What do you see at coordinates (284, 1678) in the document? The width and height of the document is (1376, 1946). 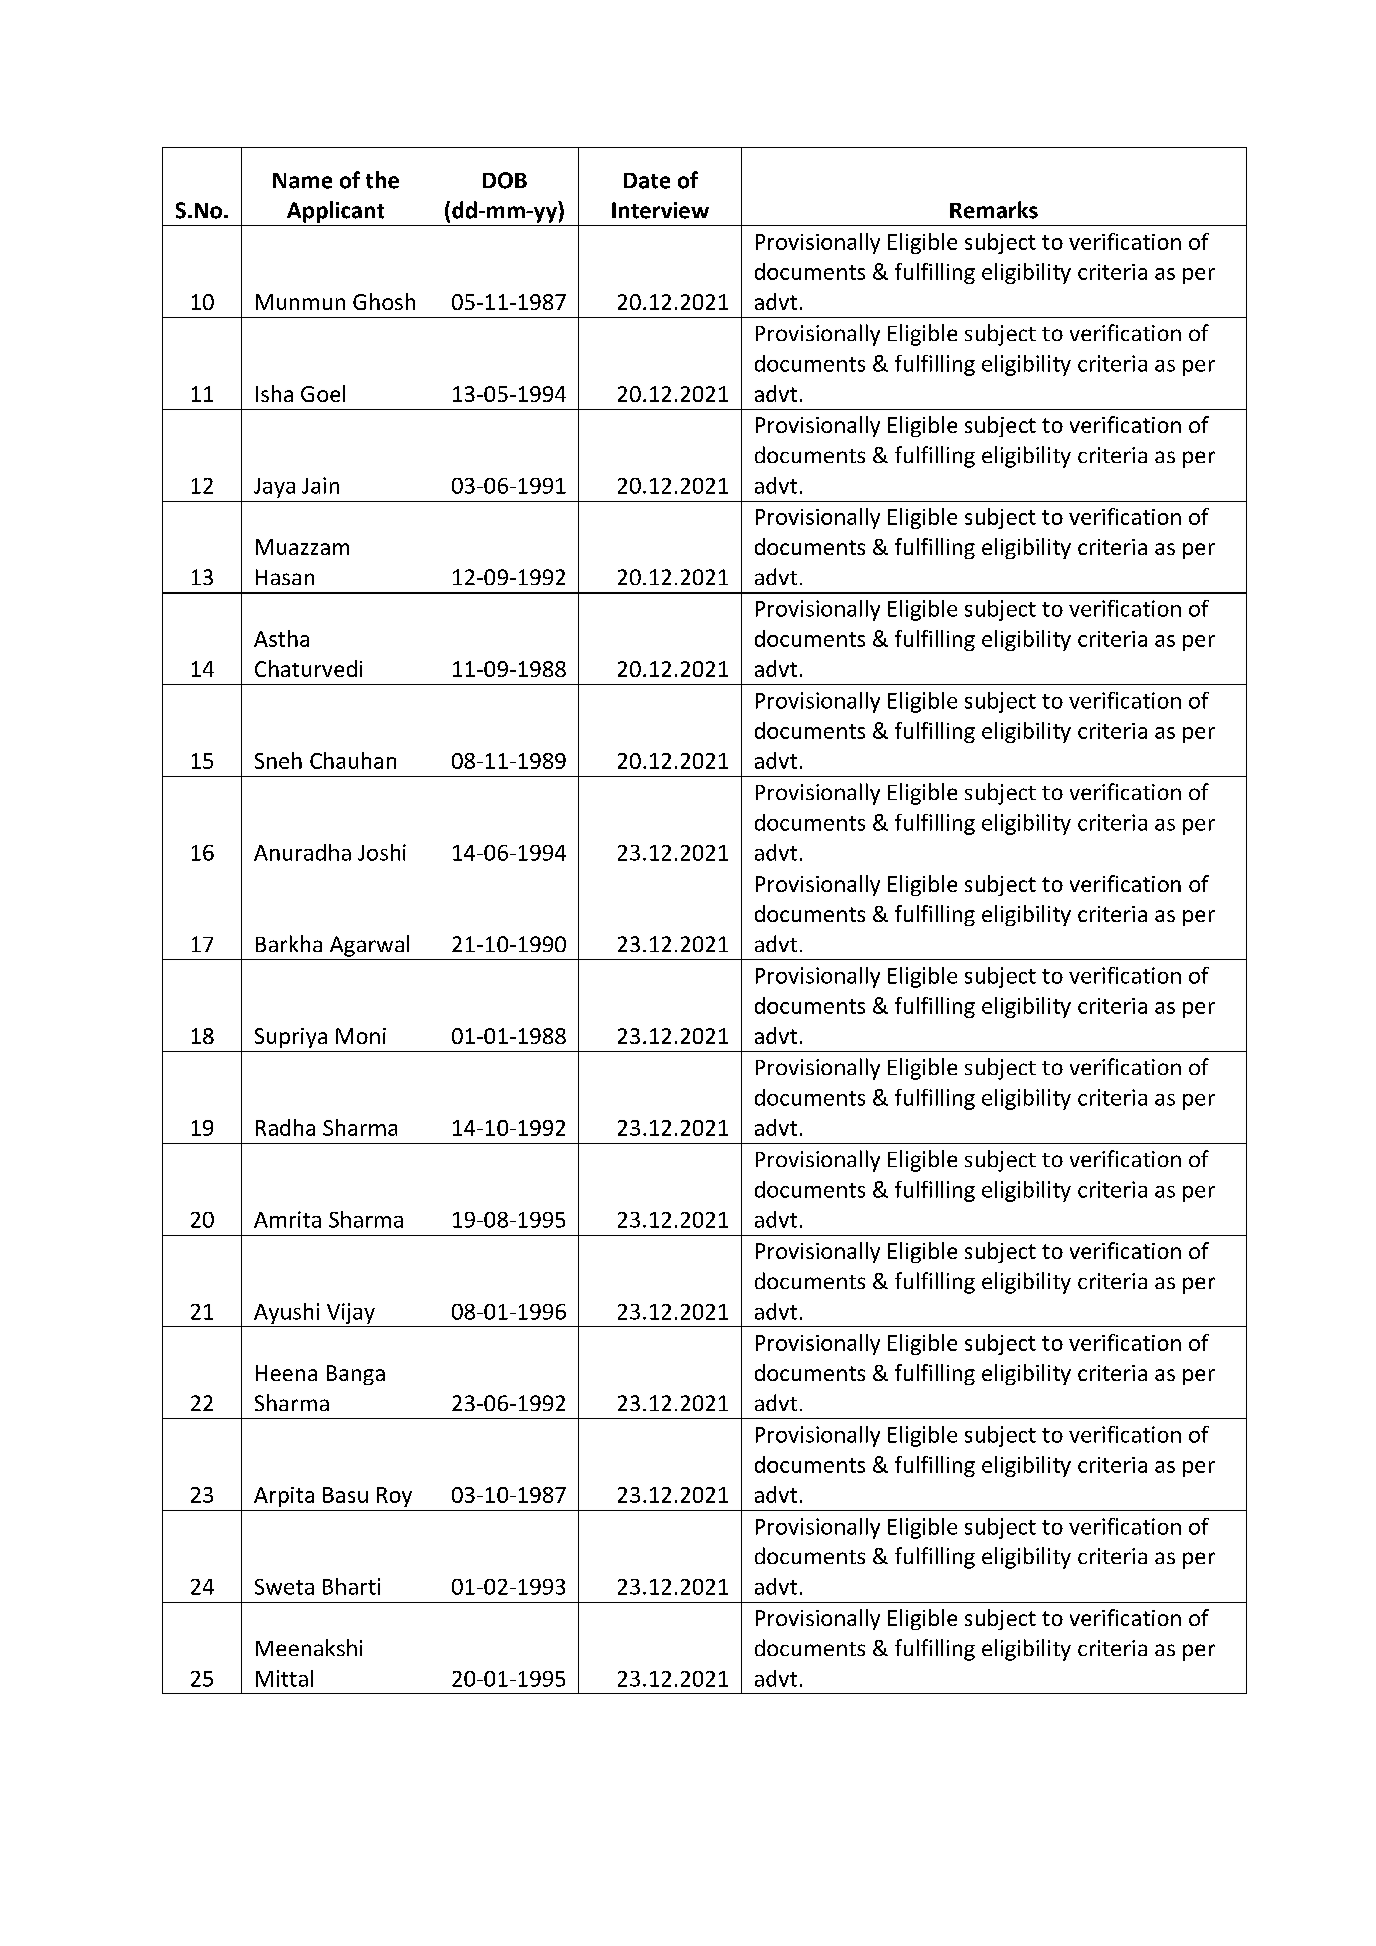 I see `Mittal` at bounding box center [284, 1678].
